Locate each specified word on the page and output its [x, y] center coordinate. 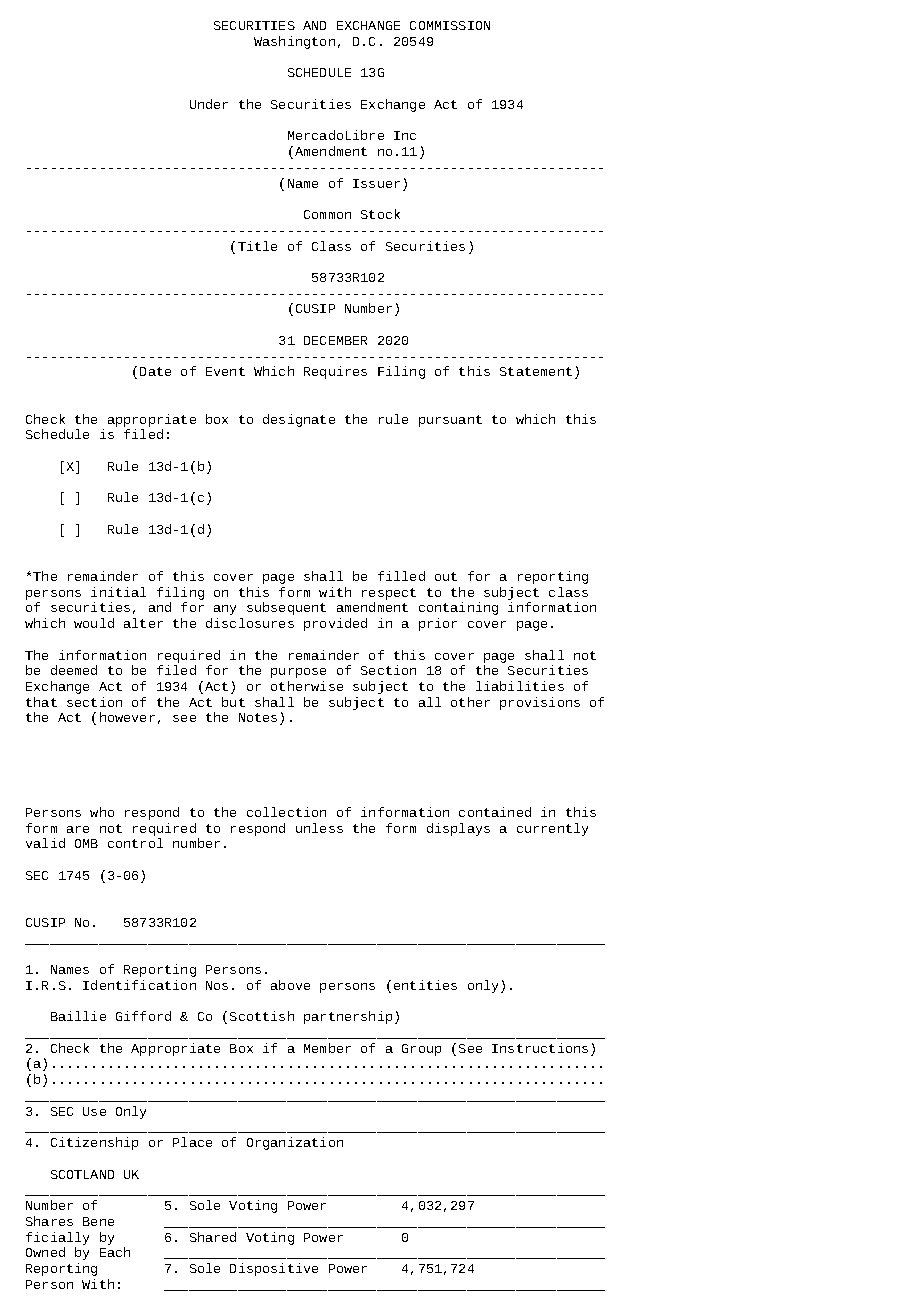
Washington [294, 42]
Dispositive [274, 1269]
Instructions [540, 1048]
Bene [98, 1221]
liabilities [520, 686]
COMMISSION [450, 25]
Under [209, 104]
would [94, 623]
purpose [298, 673]
